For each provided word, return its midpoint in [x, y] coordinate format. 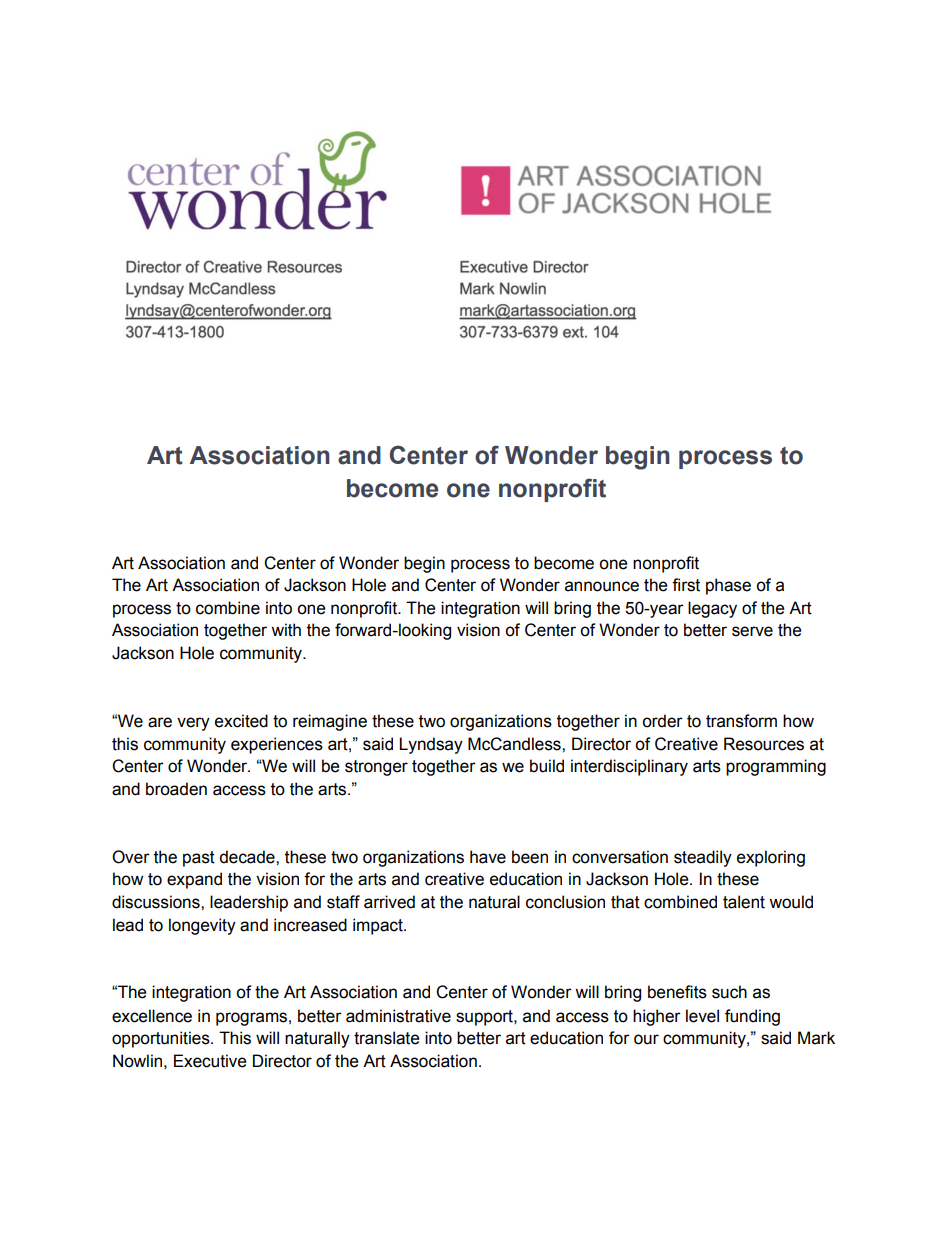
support [485, 1018]
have [488, 857]
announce [602, 586]
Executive [210, 1061]
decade [248, 857]
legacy [712, 609]
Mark [816, 1038]
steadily [703, 858]
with [286, 630]
